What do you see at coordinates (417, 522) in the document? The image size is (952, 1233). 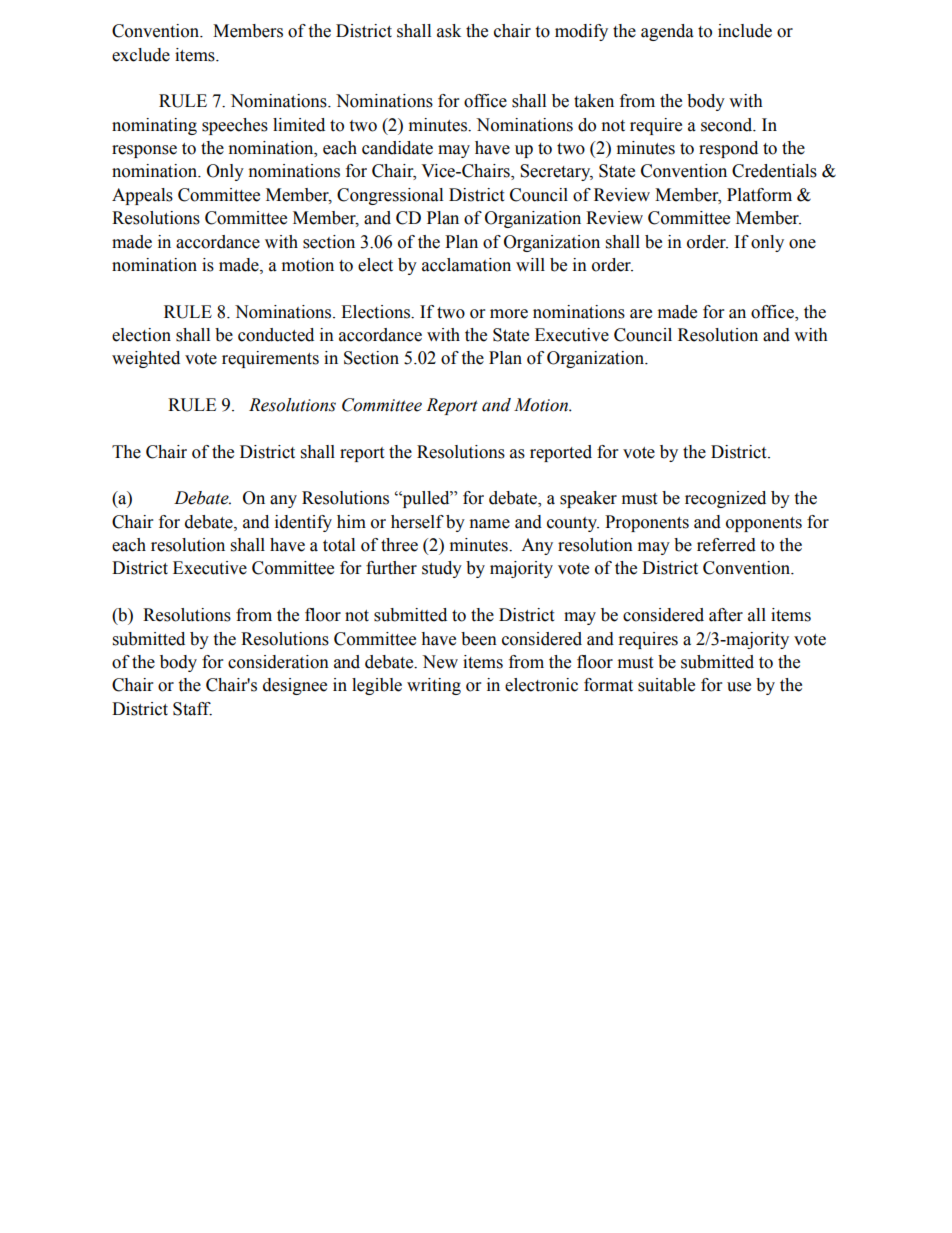 I see `herself` at bounding box center [417, 522].
